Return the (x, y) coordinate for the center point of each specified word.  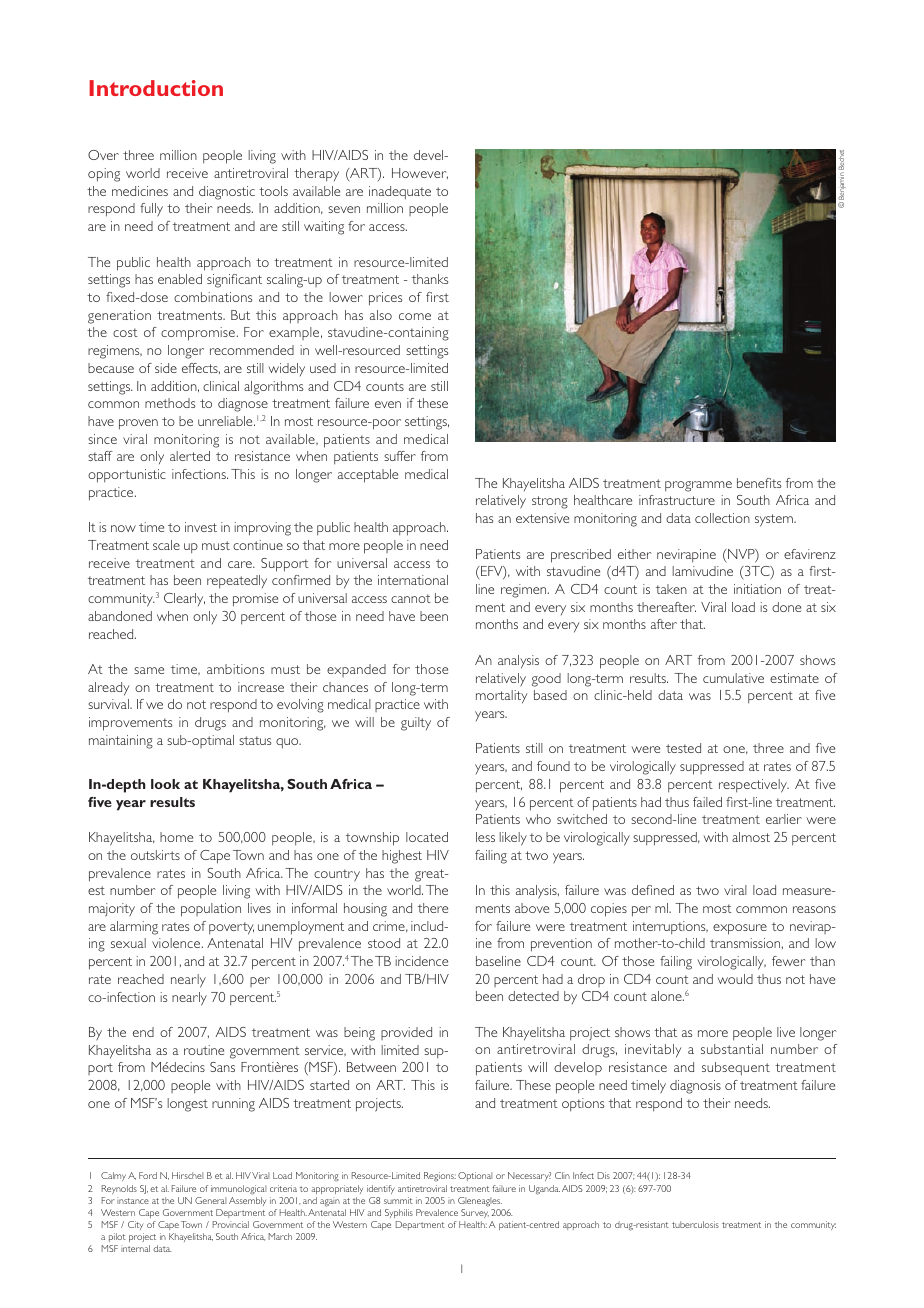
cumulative (733, 678)
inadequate (400, 193)
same (149, 670)
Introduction (156, 88)
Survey (475, 1213)
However (420, 173)
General (210, 1200)
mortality (501, 697)
